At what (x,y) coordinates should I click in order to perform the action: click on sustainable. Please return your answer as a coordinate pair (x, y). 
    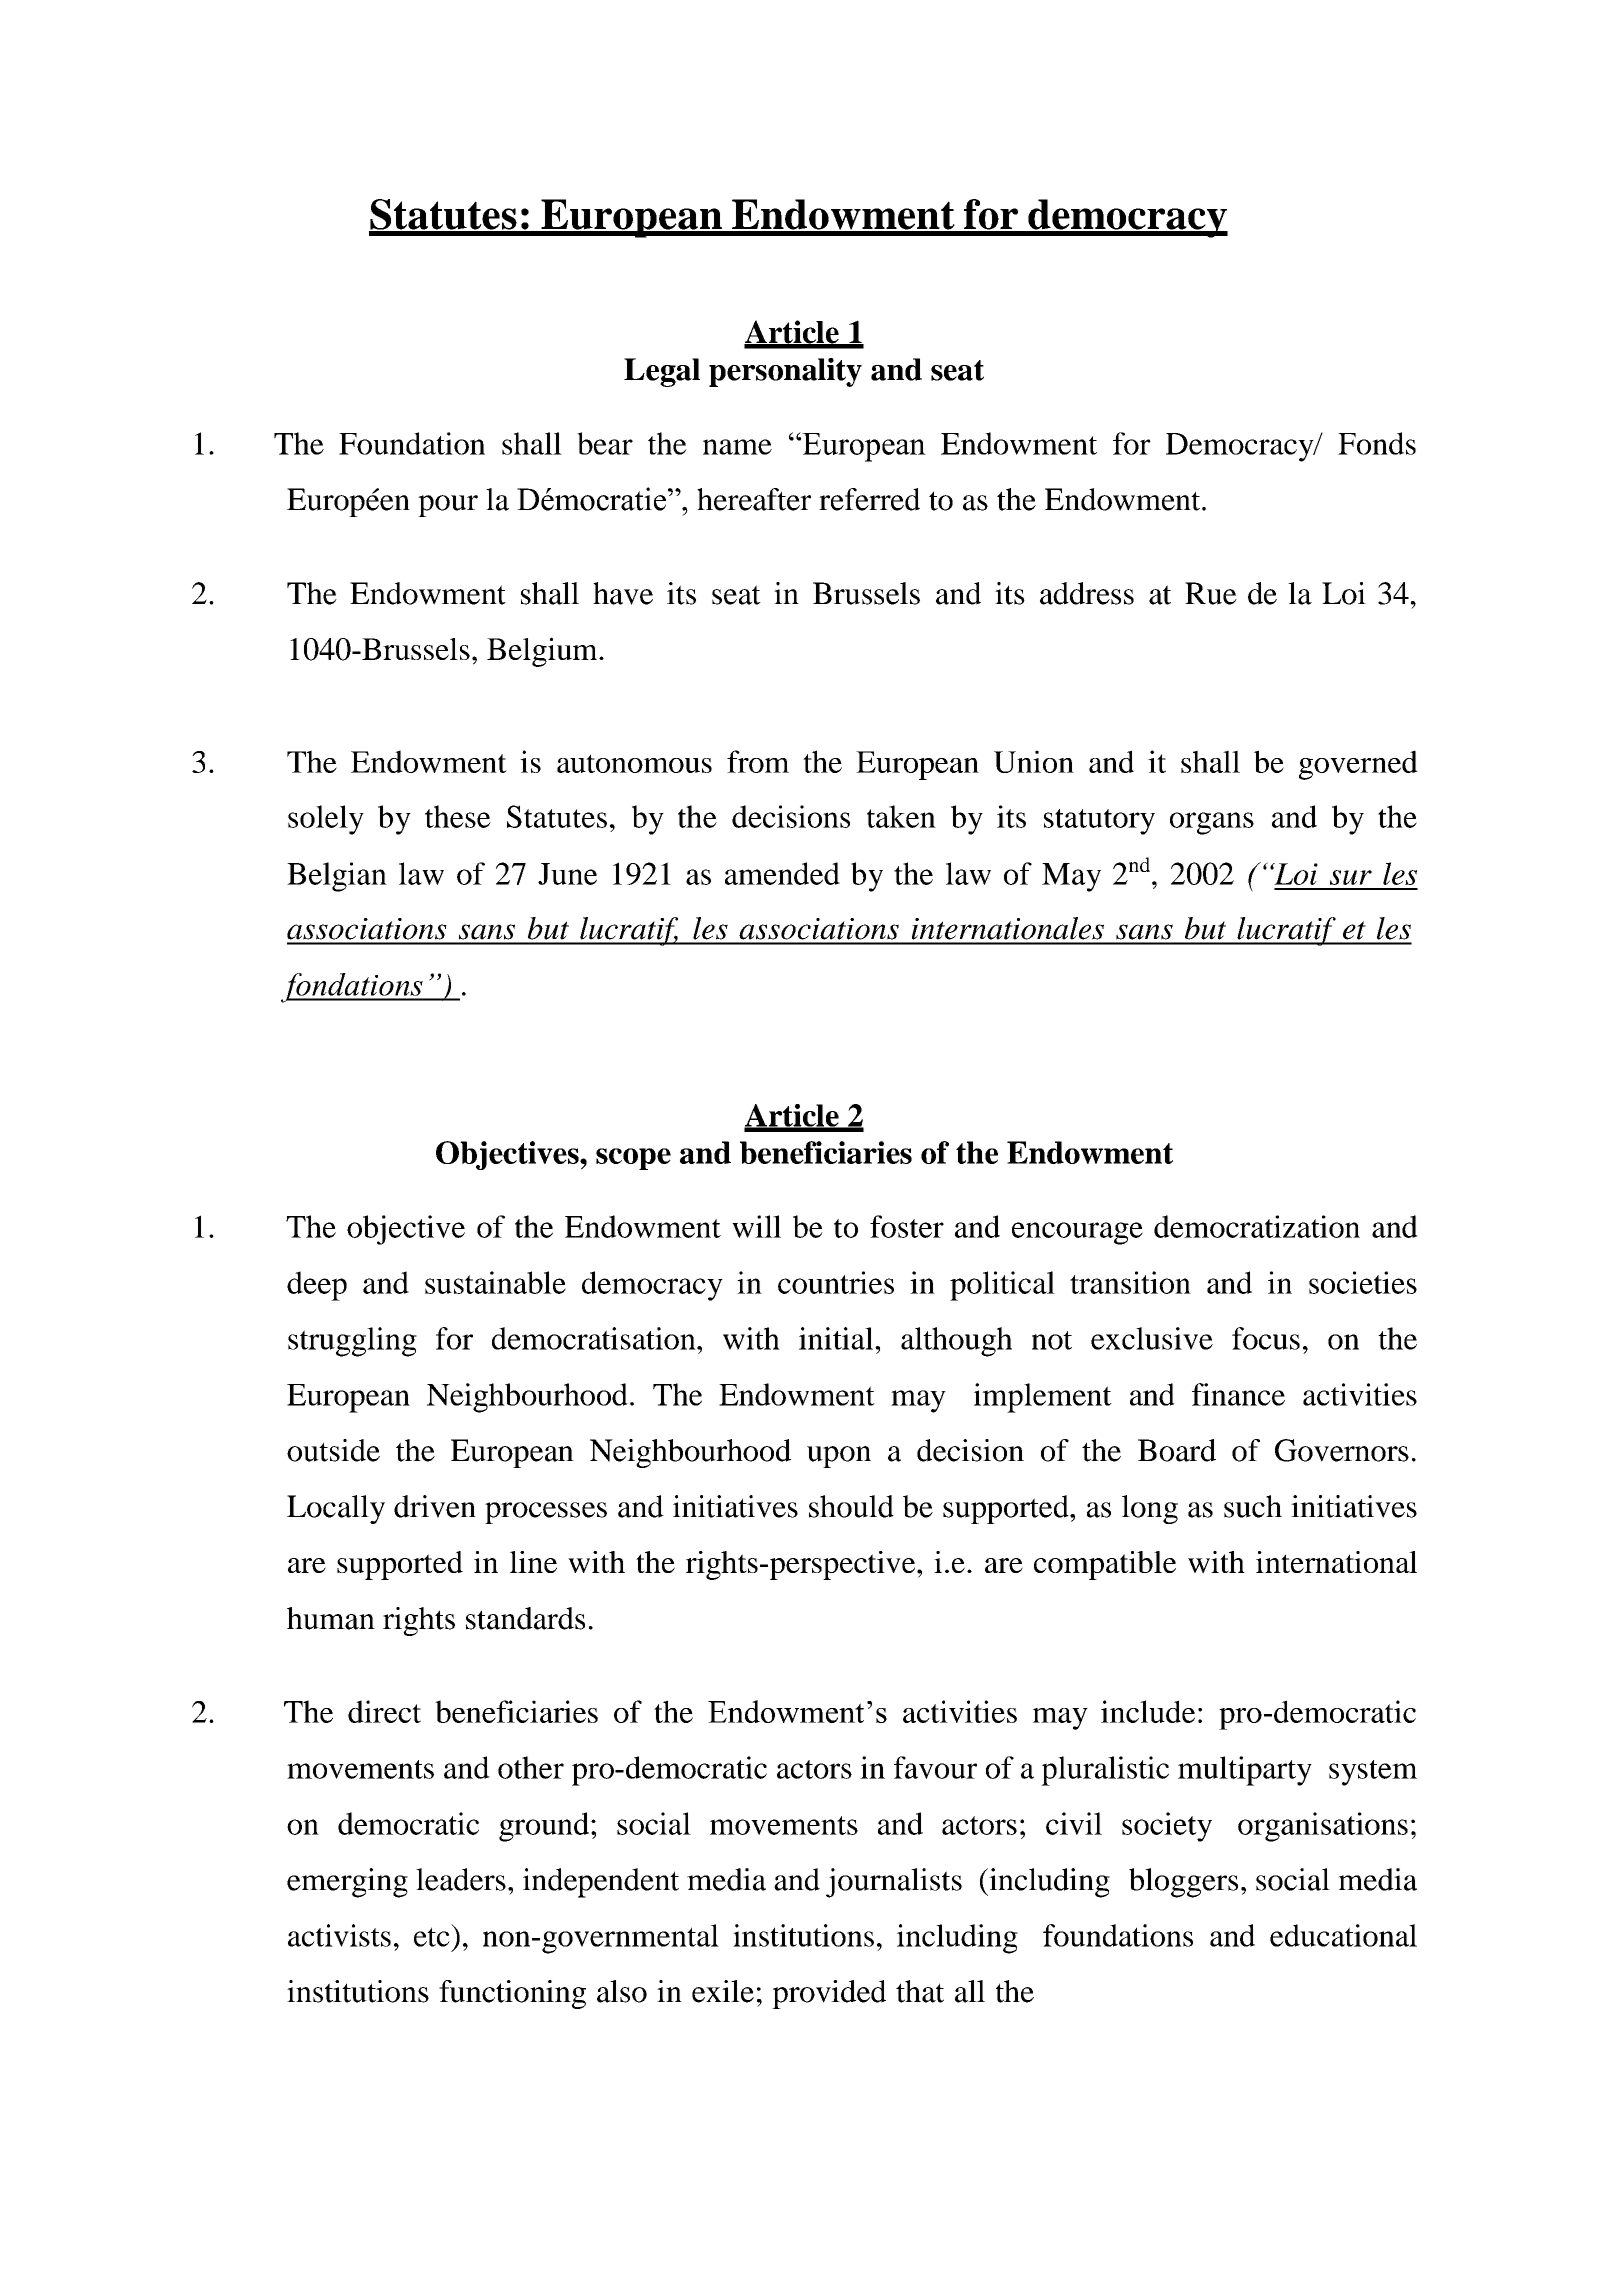
    Looking at the image, I should click on (495, 1282).
